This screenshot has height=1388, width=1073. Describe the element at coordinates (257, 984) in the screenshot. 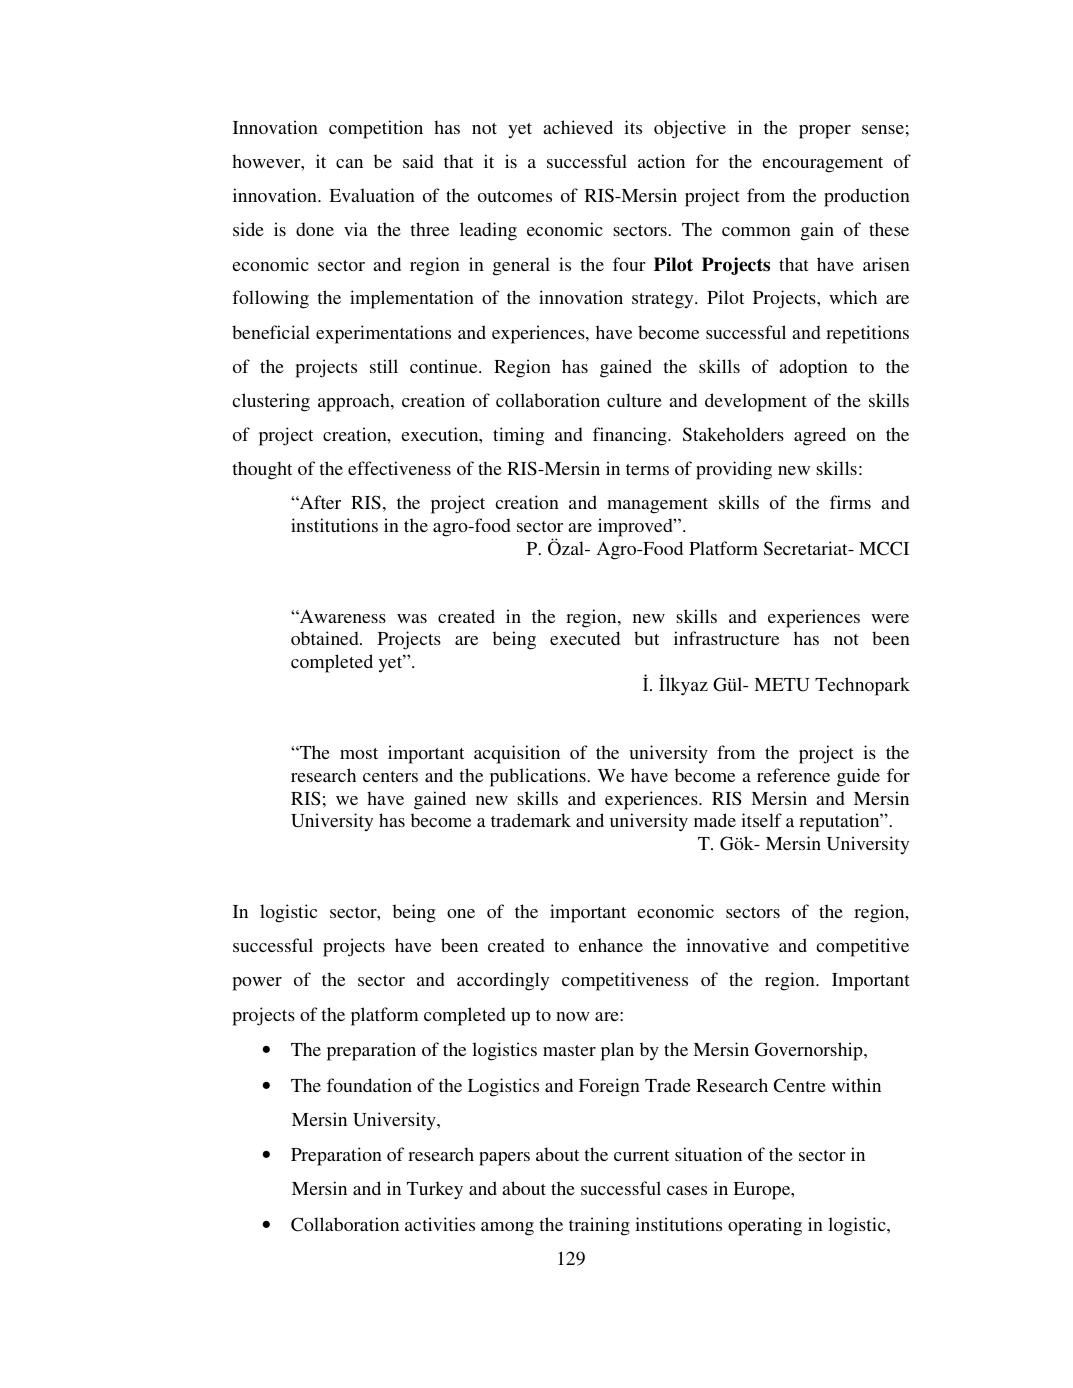

I see `power` at that location.
